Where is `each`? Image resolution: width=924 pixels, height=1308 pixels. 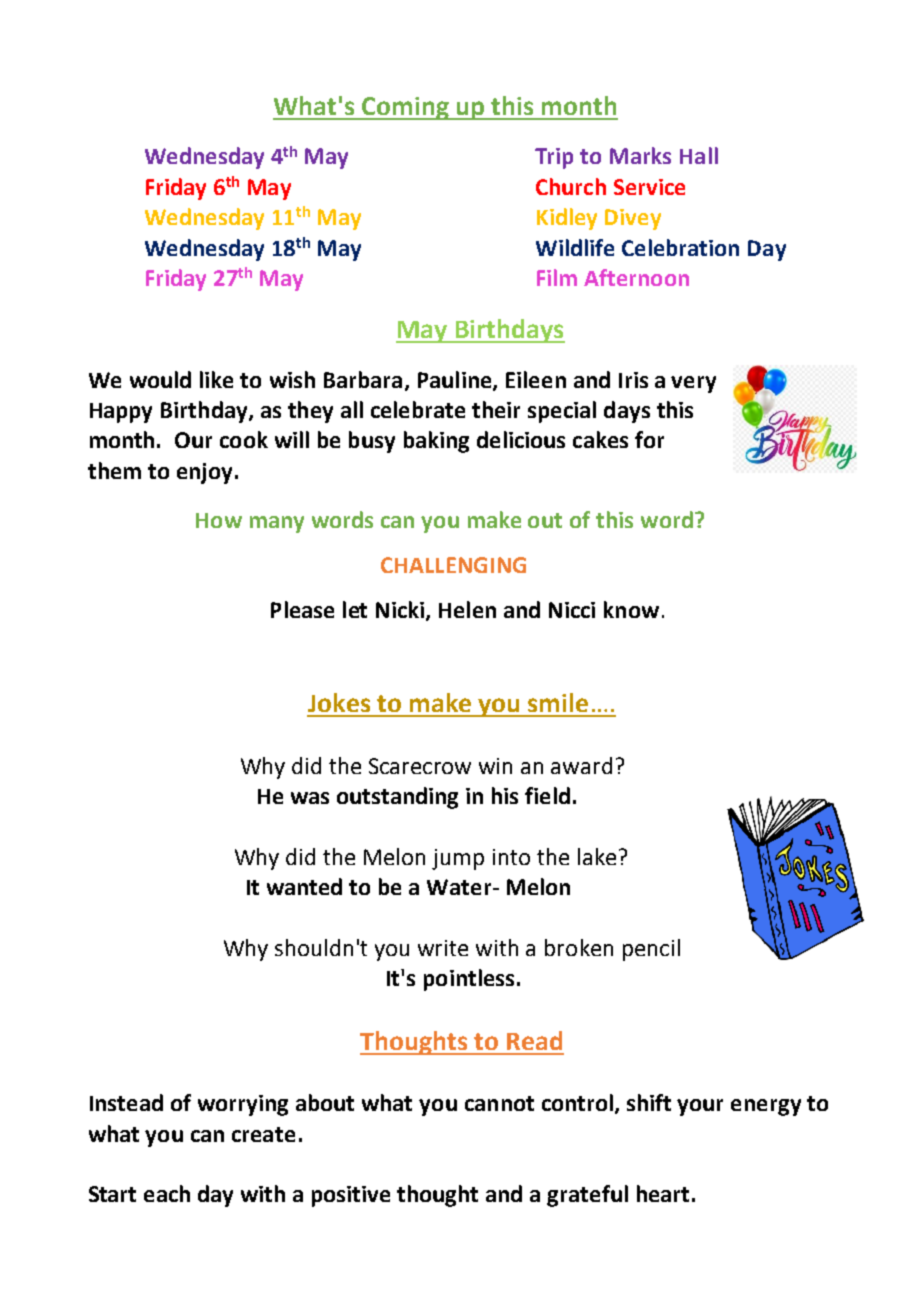
each is located at coordinates (167, 1193).
